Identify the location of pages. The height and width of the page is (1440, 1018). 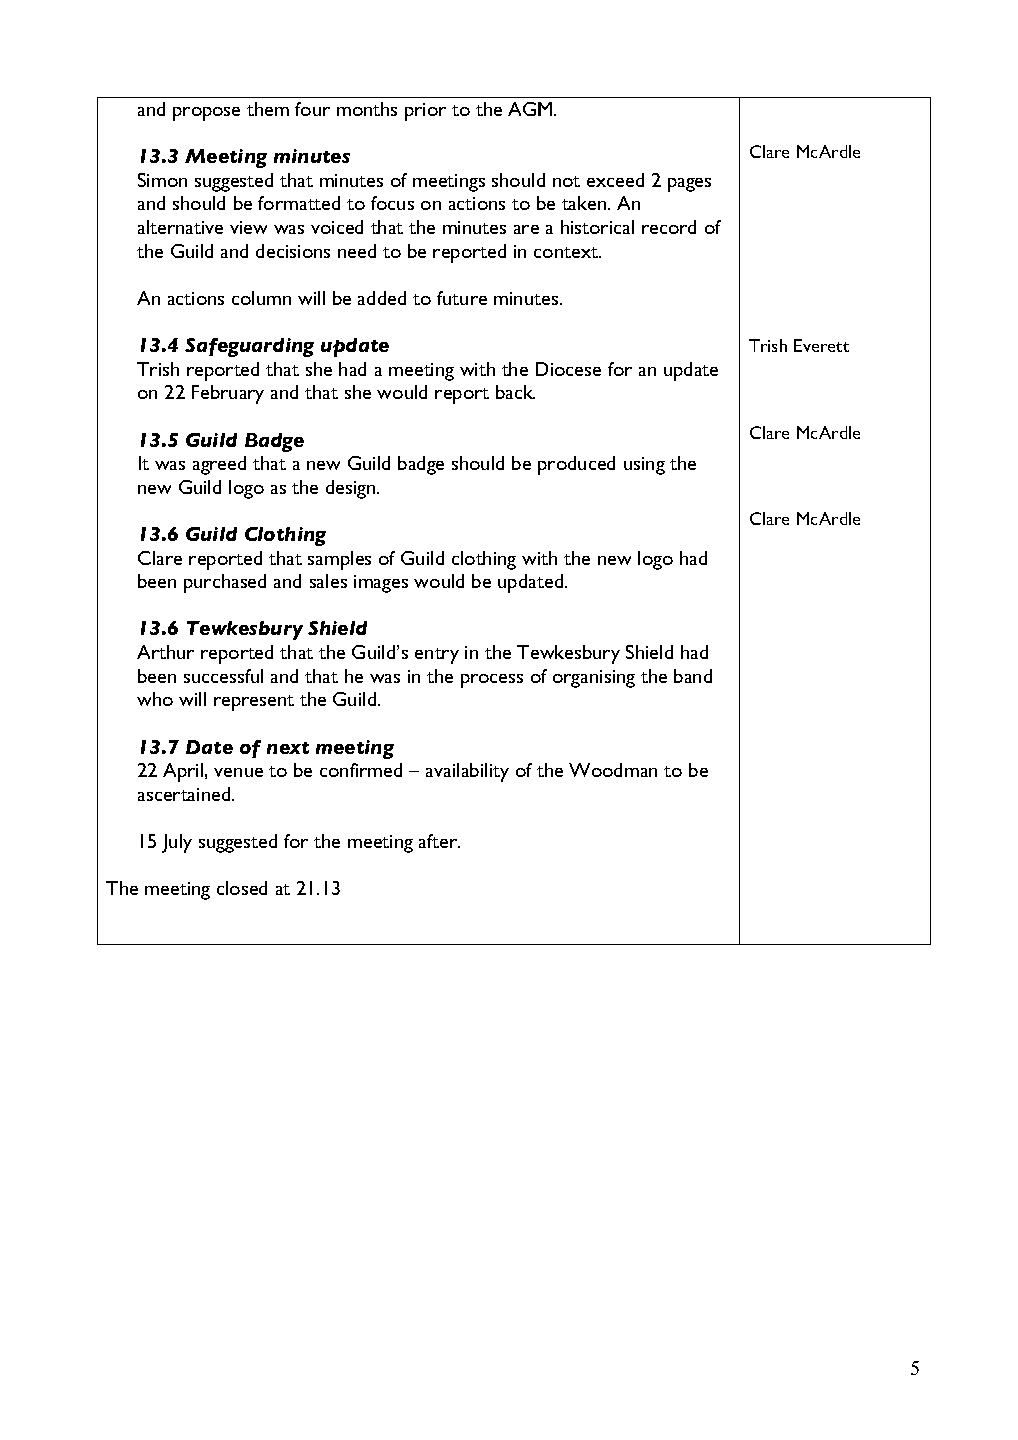
(689, 185).
